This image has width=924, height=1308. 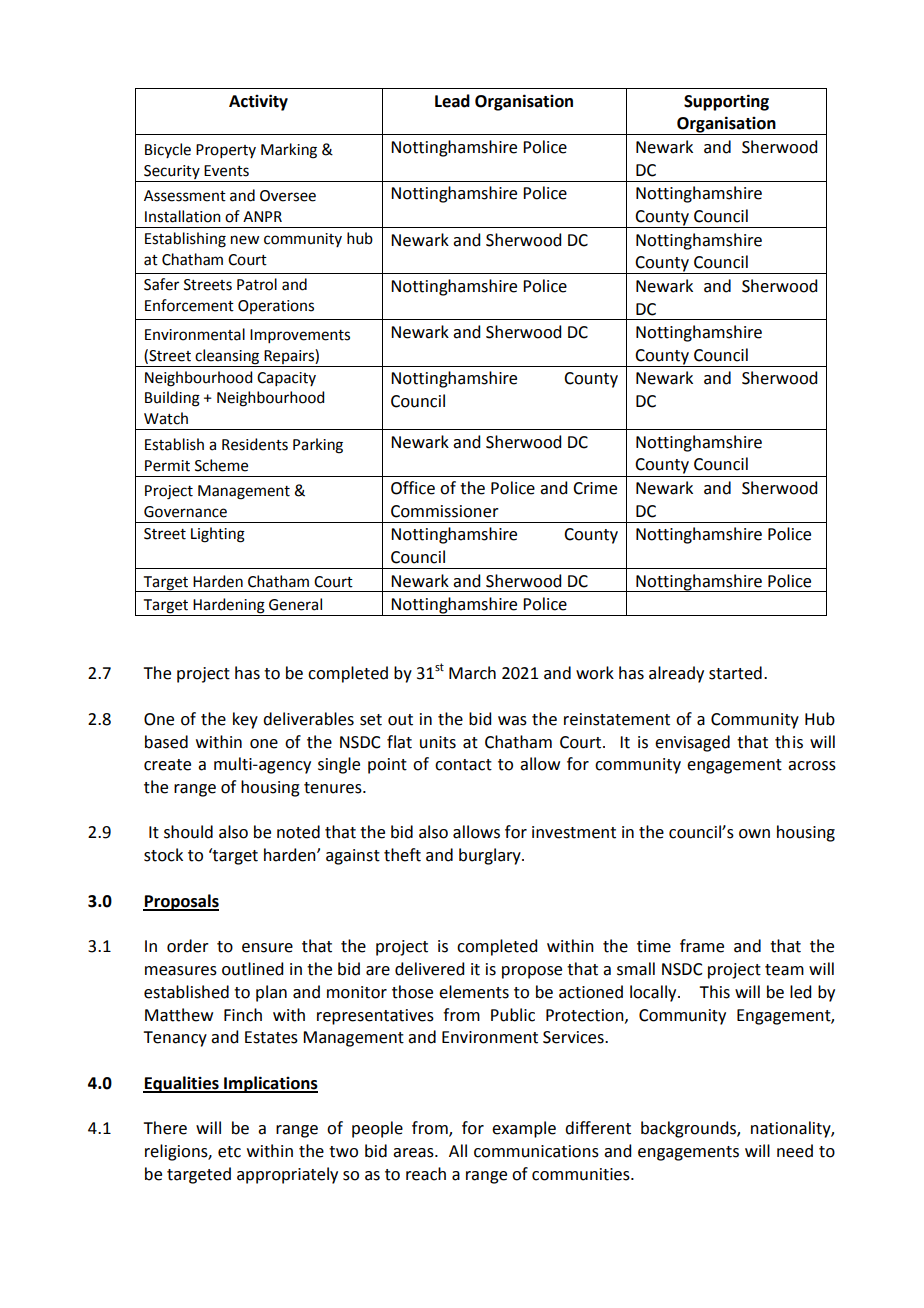 I want to click on key, so click(x=245, y=720).
